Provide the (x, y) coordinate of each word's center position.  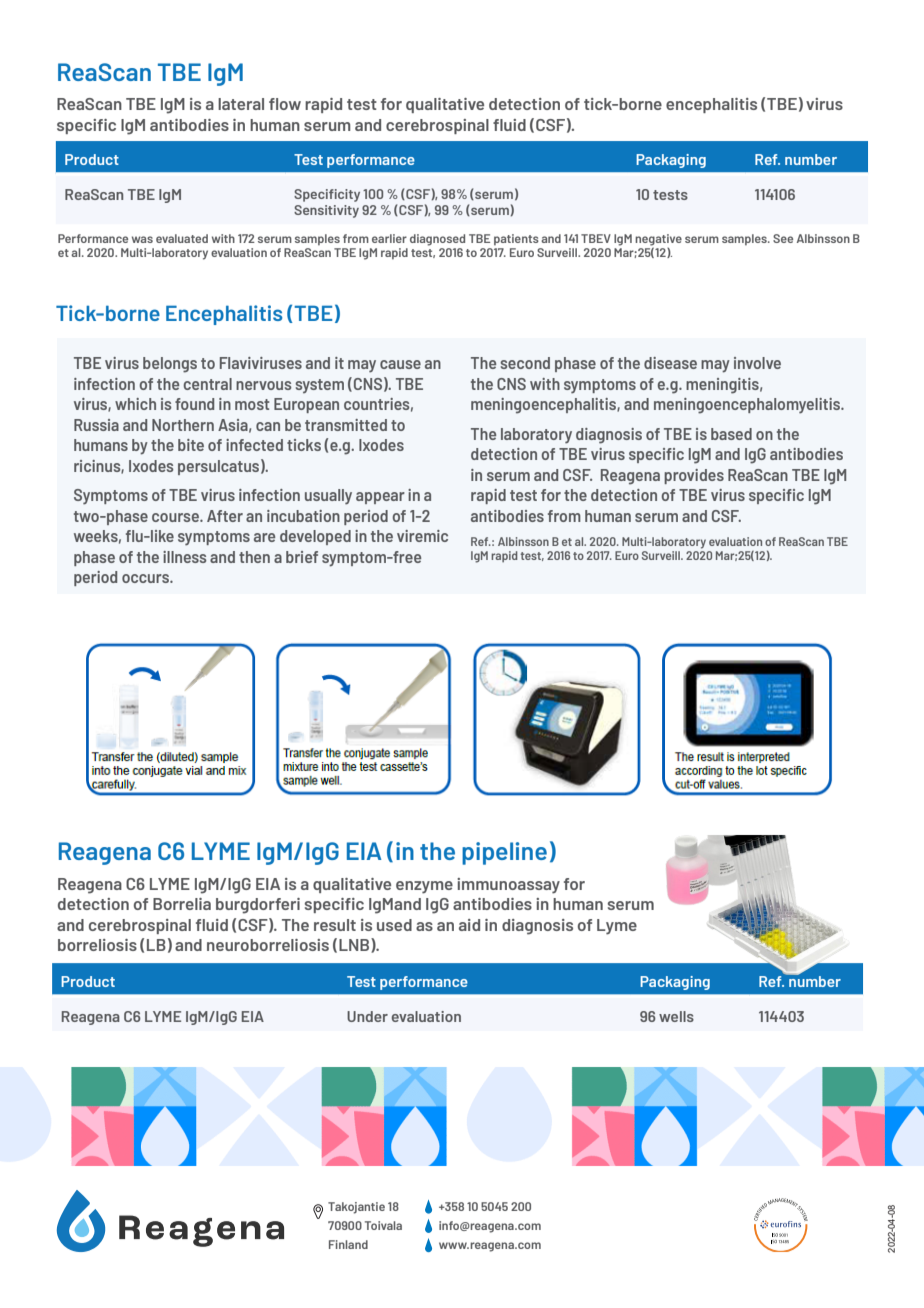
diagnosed (437, 240)
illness (185, 557)
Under (367, 1016)
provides (694, 476)
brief (302, 557)
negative (658, 240)
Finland (348, 1244)
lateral (241, 104)
